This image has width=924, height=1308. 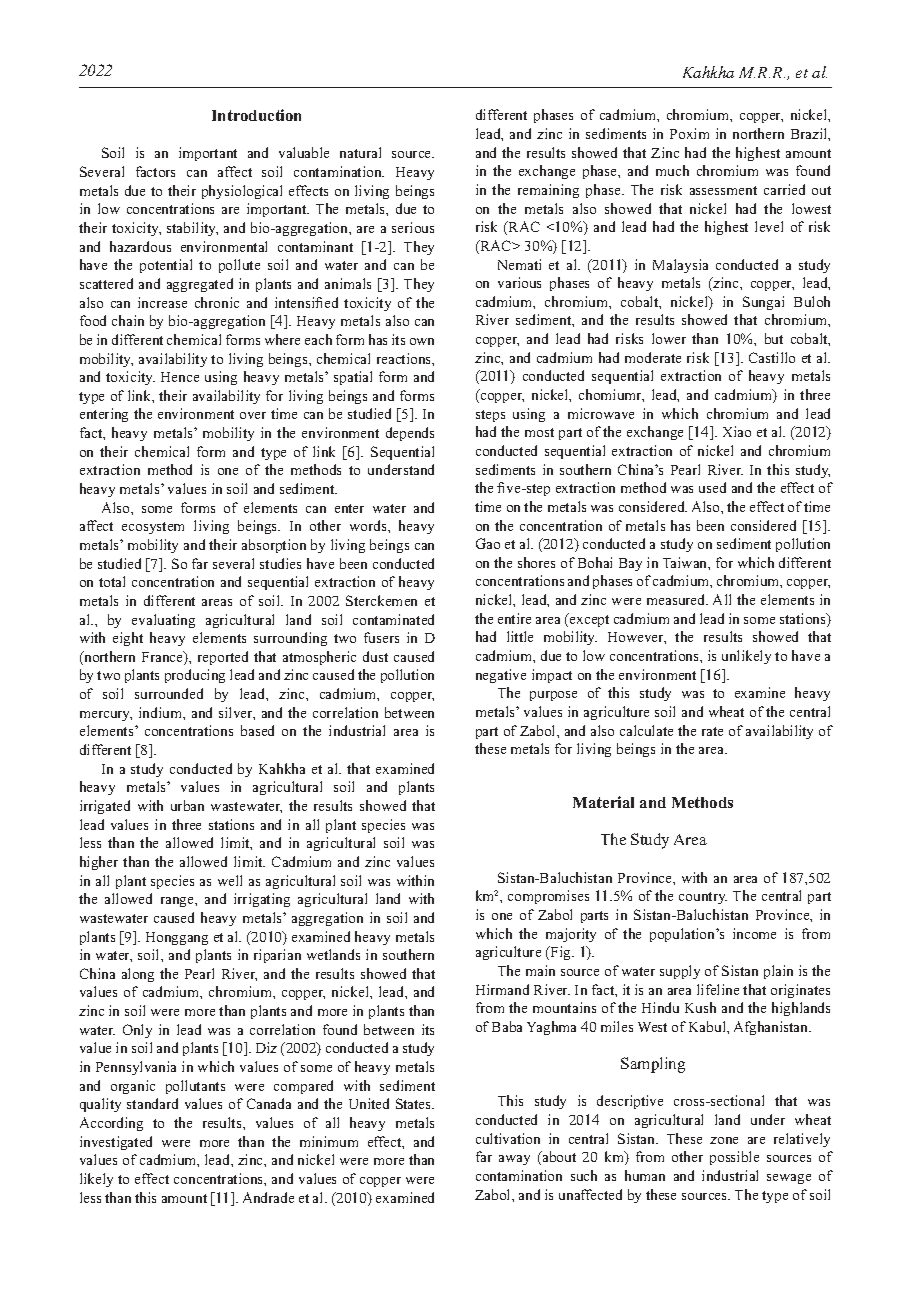 I want to click on lower, so click(x=669, y=338).
